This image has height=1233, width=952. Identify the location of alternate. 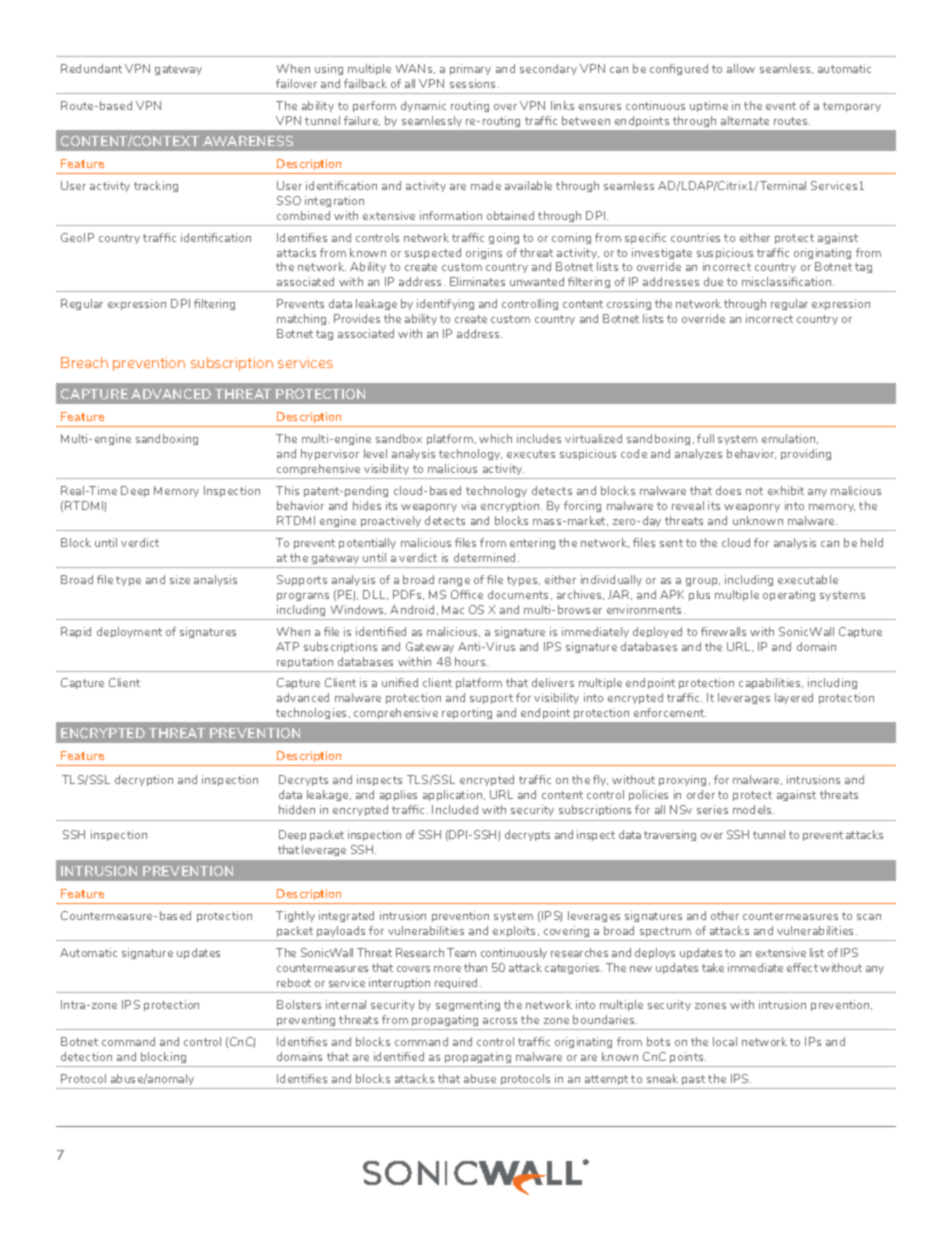
(745, 120).
